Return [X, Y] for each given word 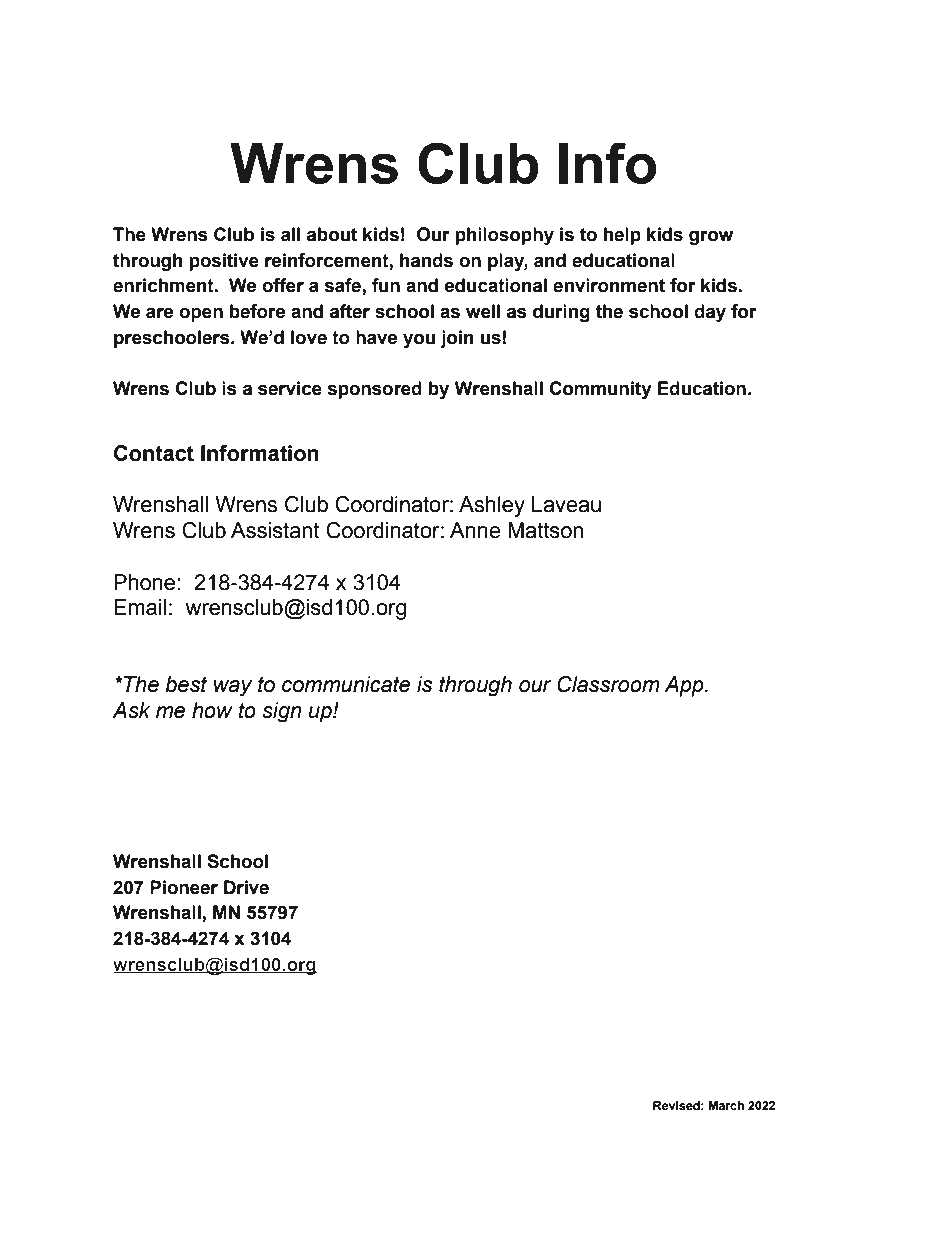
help [622, 236]
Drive [246, 887]
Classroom [608, 684]
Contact [154, 453]
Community [600, 390]
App [685, 686]
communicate [346, 684]
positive [224, 262]
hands [426, 260]
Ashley [492, 506]
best [186, 684]
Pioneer [184, 887]
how [212, 710]
